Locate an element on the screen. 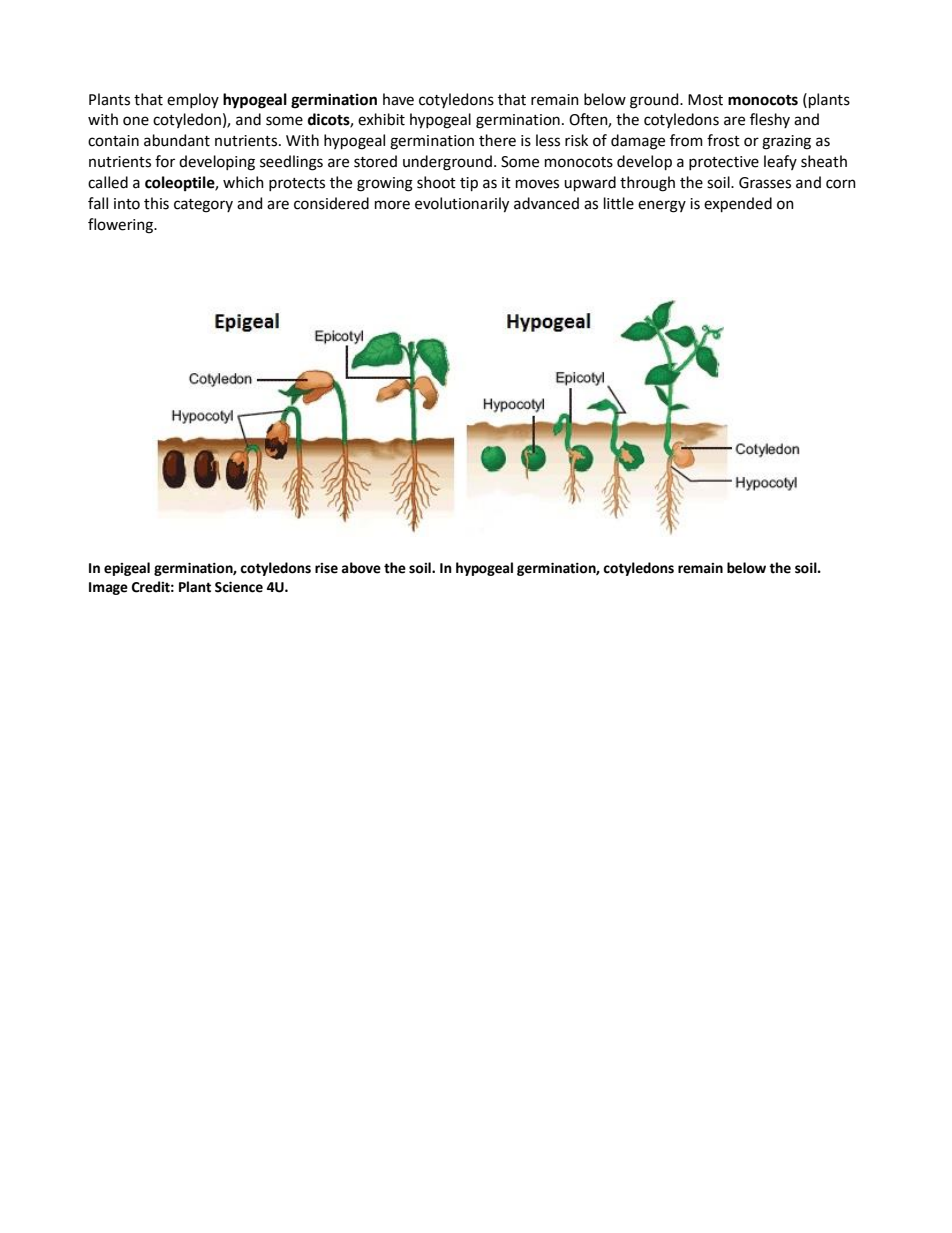  flowering is located at coordinates (122, 226).
